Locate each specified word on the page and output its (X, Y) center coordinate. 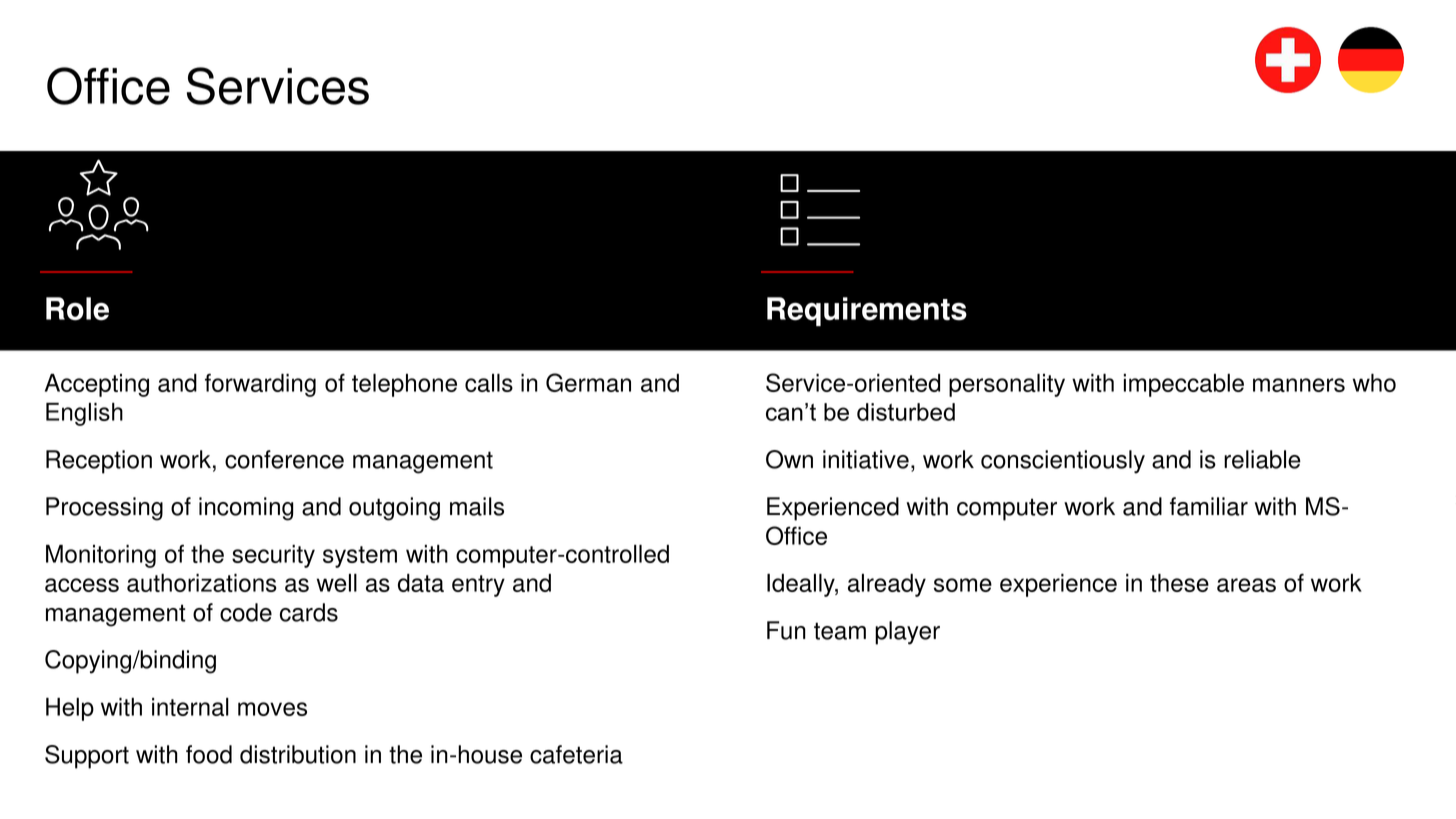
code (246, 612)
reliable (1262, 459)
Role (77, 309)
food (209, 754)
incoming (246, 509)
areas (1246, 585)
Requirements (867, 311)
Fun (786, 630)
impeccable (1184, 385)
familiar (1209, 506)
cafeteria (576, 754)
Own (789, 459)
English (84, 414)
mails (477, 506)
